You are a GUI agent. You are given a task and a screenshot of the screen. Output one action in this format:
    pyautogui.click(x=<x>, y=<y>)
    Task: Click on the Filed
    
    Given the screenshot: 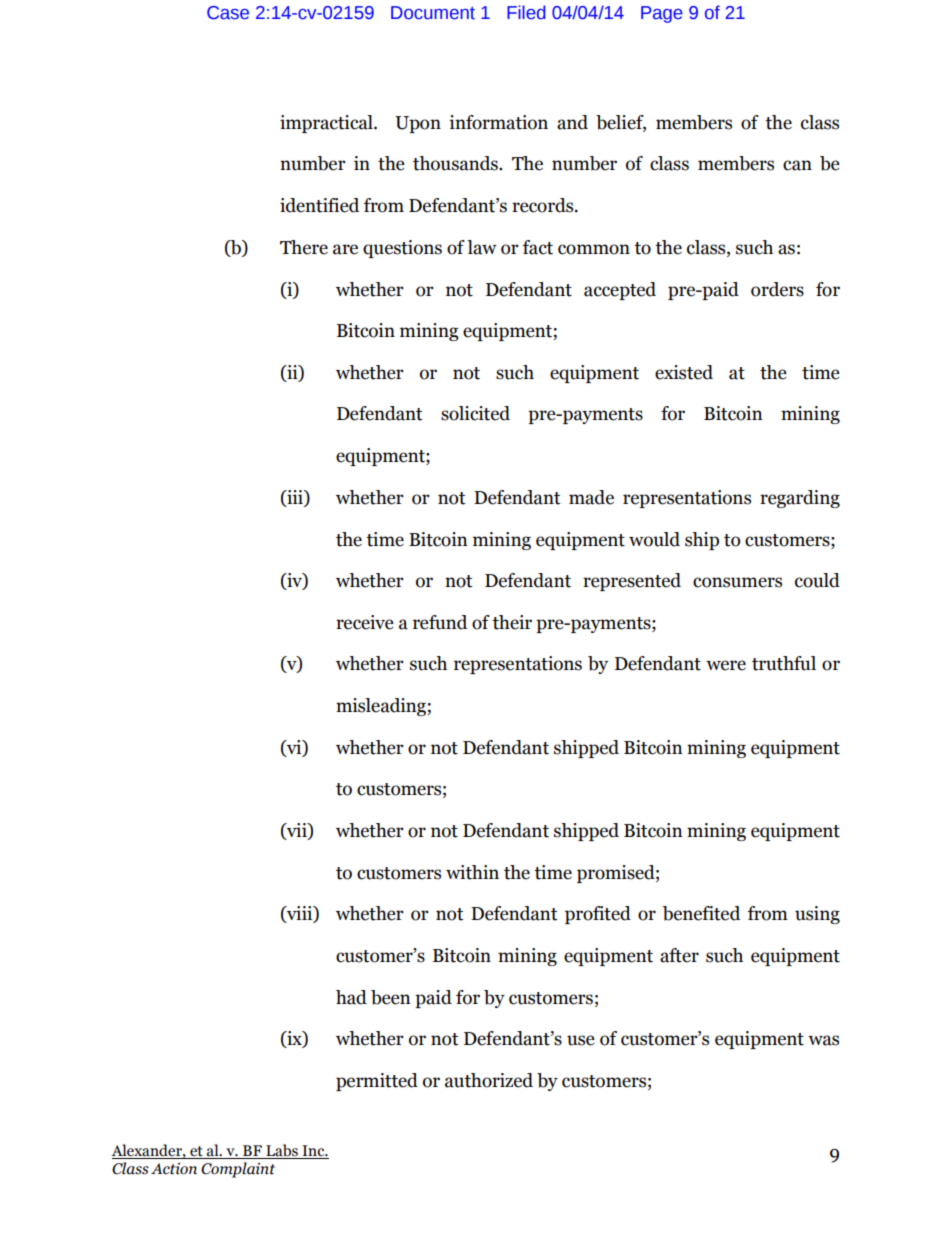 What is the action you would take?
    pyautogui.click(x=526, y=12)
